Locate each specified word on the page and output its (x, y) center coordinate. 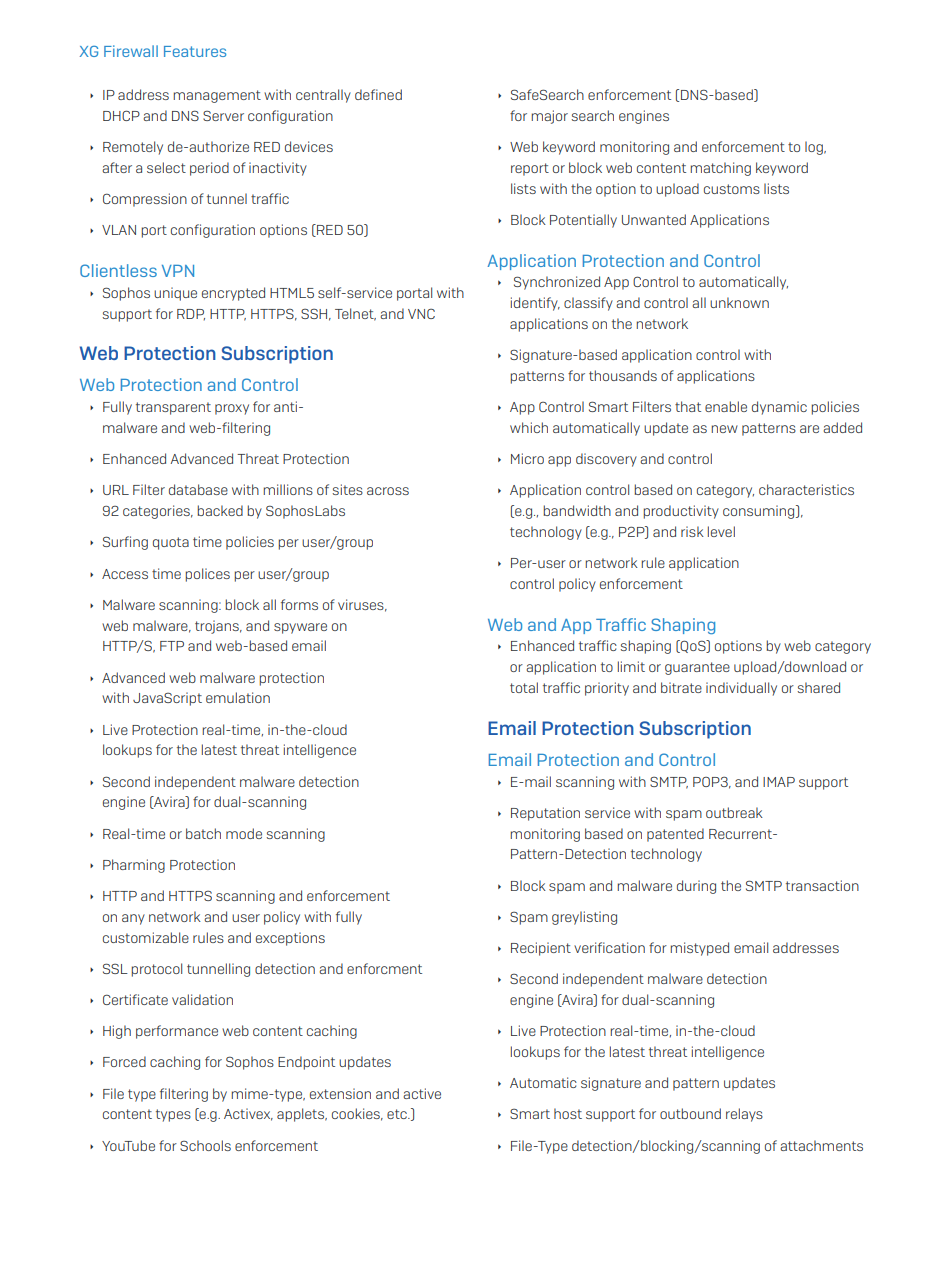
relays (744, 1115)
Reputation (545, 814)
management (217, 96)
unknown (739, 302)
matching (720, 169)
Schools (205, 1145)
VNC (421, 314)
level (721, 531)
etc (398, 1114)
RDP (191, 315)
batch (203, 833)
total (524, 687)
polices (207, 575)
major (549, 117)
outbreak (734, 812)
